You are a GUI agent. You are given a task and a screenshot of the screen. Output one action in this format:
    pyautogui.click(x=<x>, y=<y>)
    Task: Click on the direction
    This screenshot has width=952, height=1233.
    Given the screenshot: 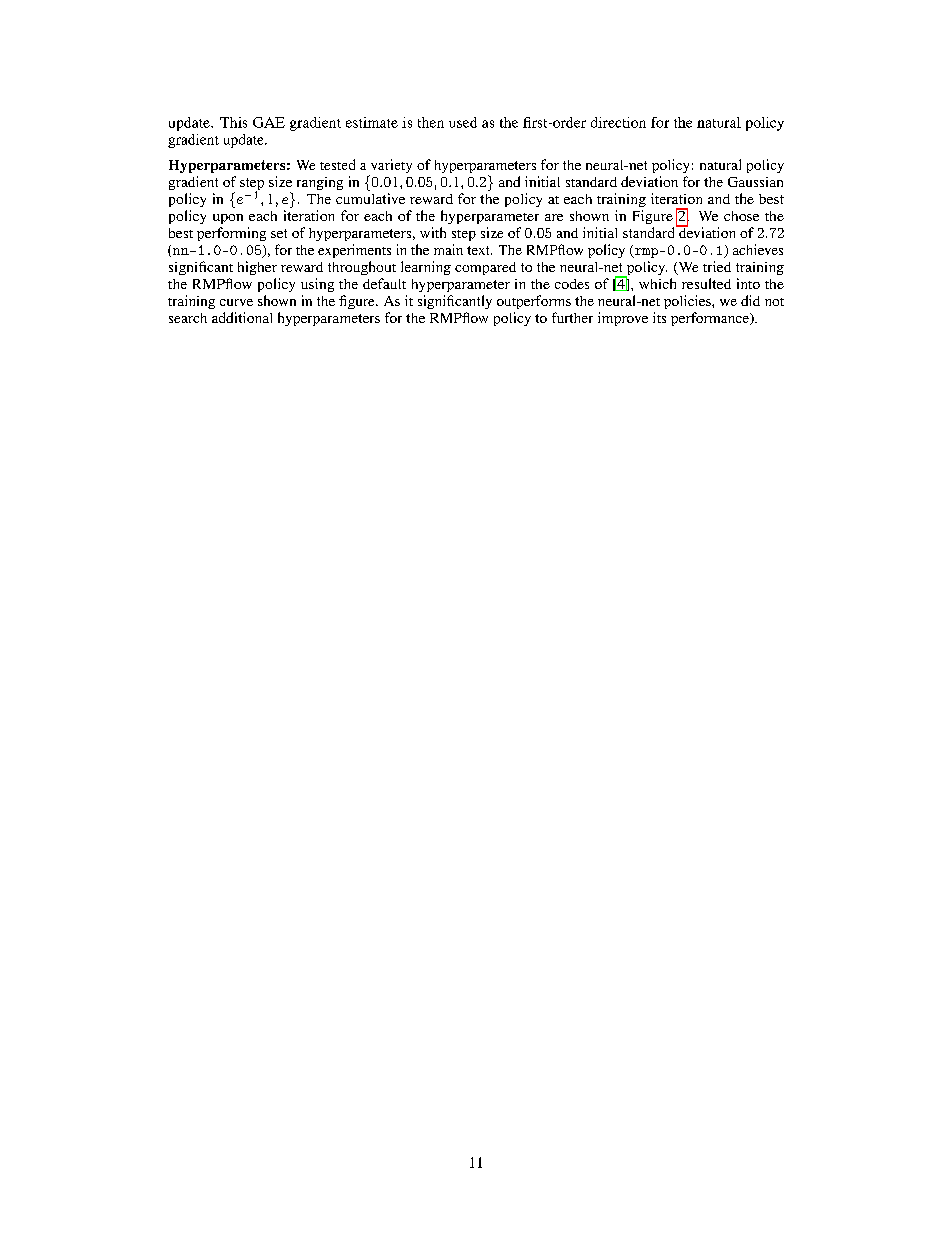 What is the action you would take?
    pyautogui.click(x=618, y=122)
